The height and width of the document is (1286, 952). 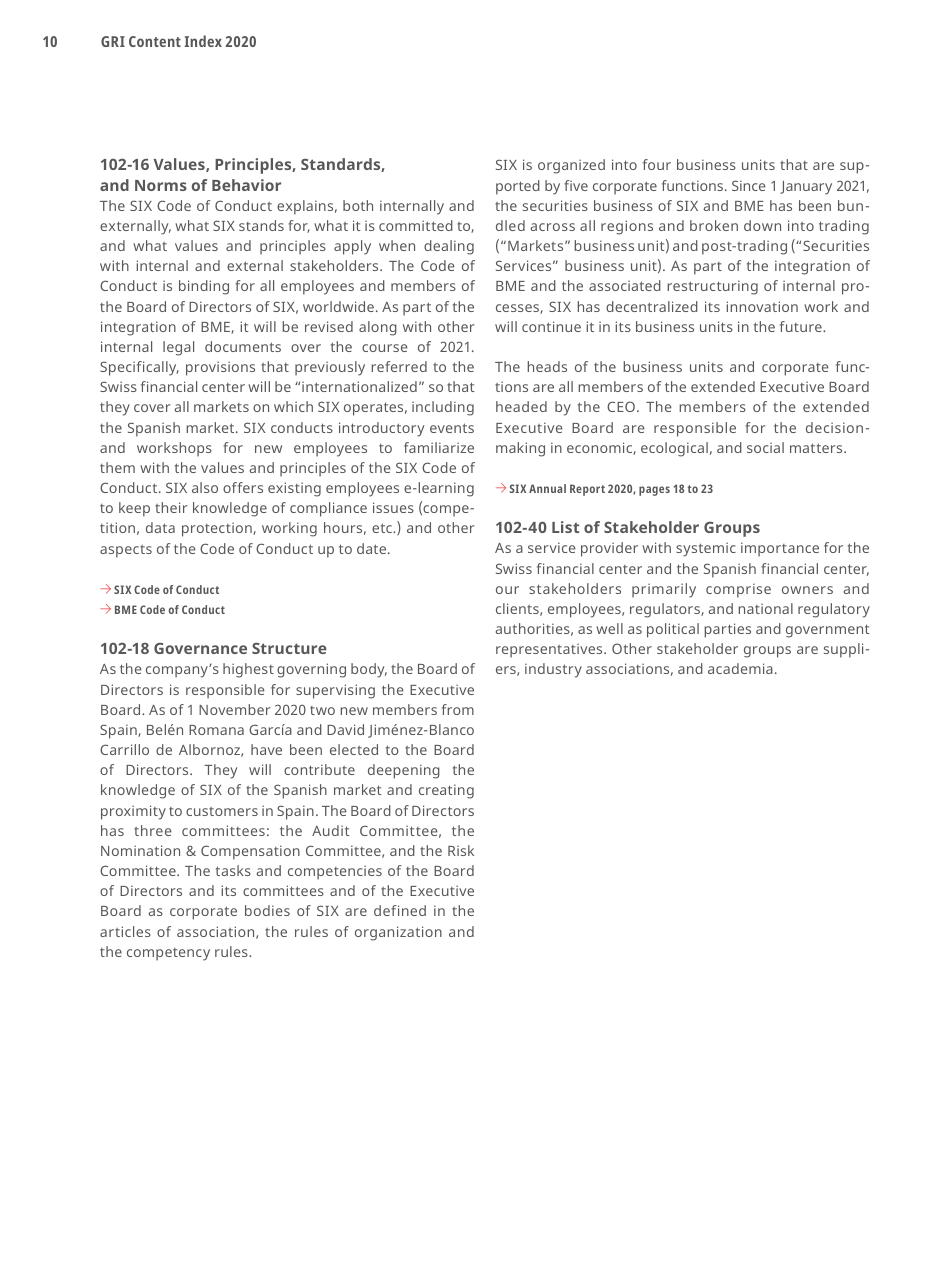 I want to click on Risk, so click(x=461, y=850).
